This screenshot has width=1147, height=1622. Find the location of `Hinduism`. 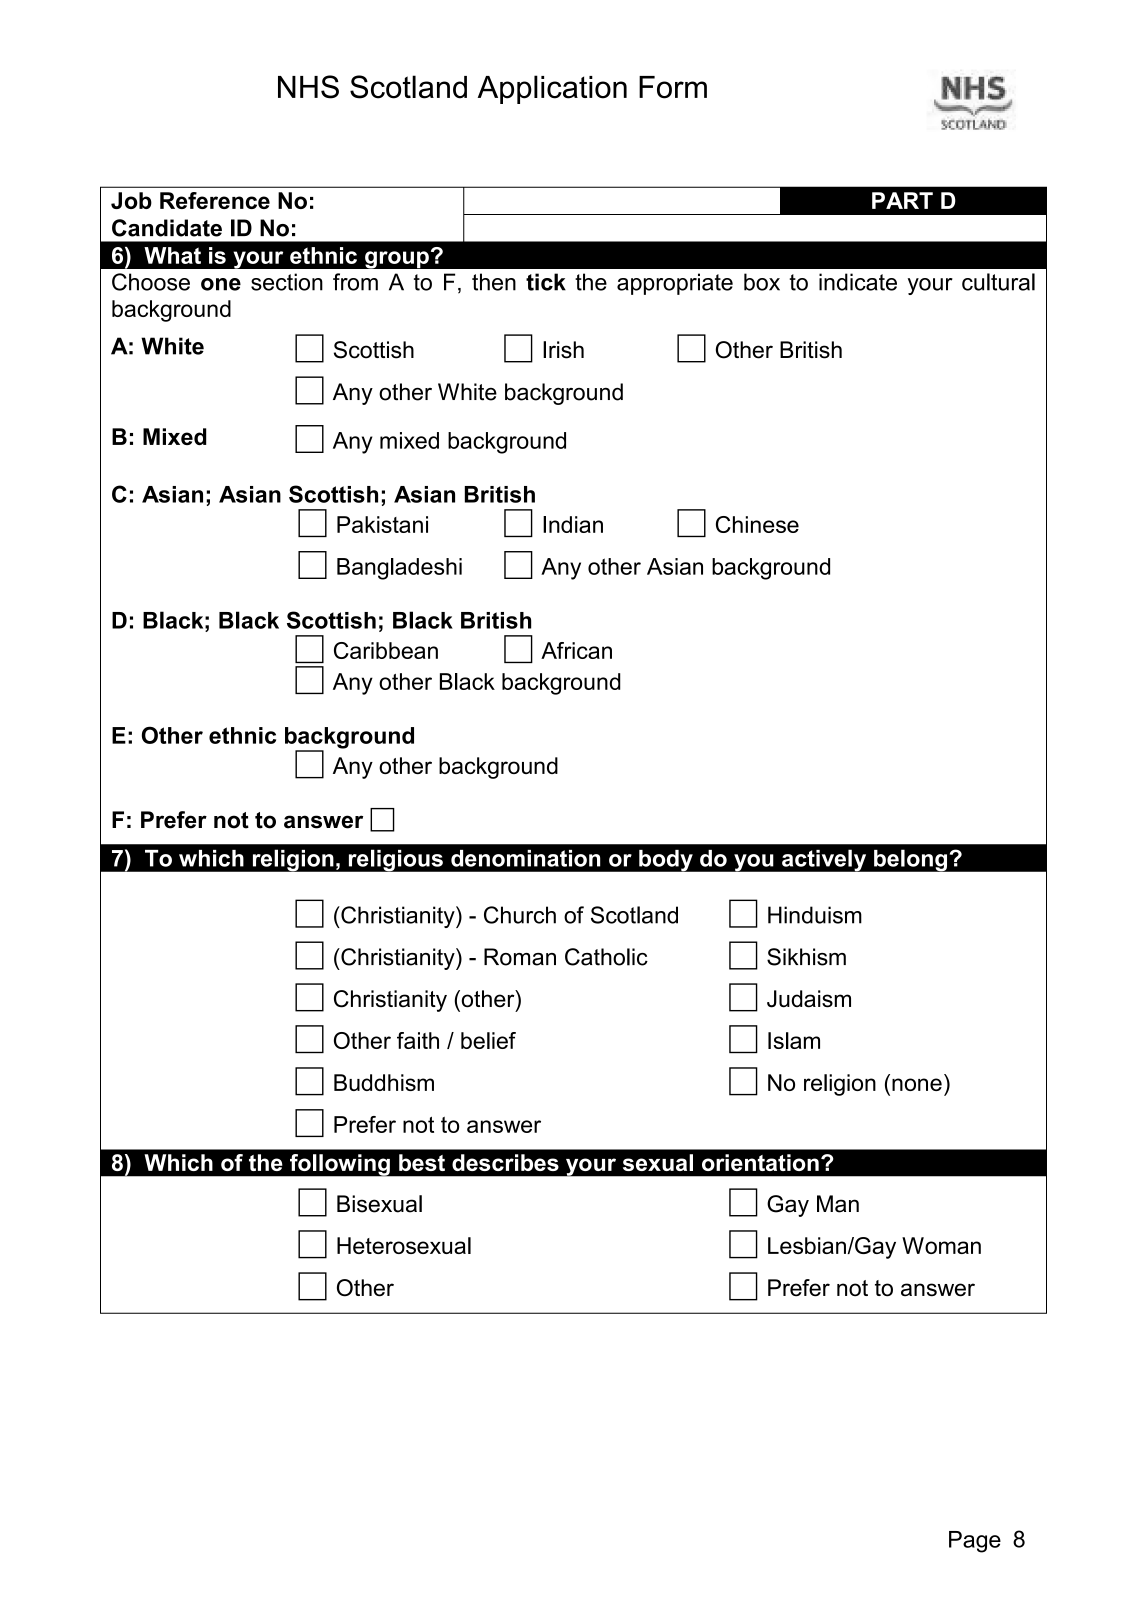

Hinduism is located at coordinates (815, 915).
